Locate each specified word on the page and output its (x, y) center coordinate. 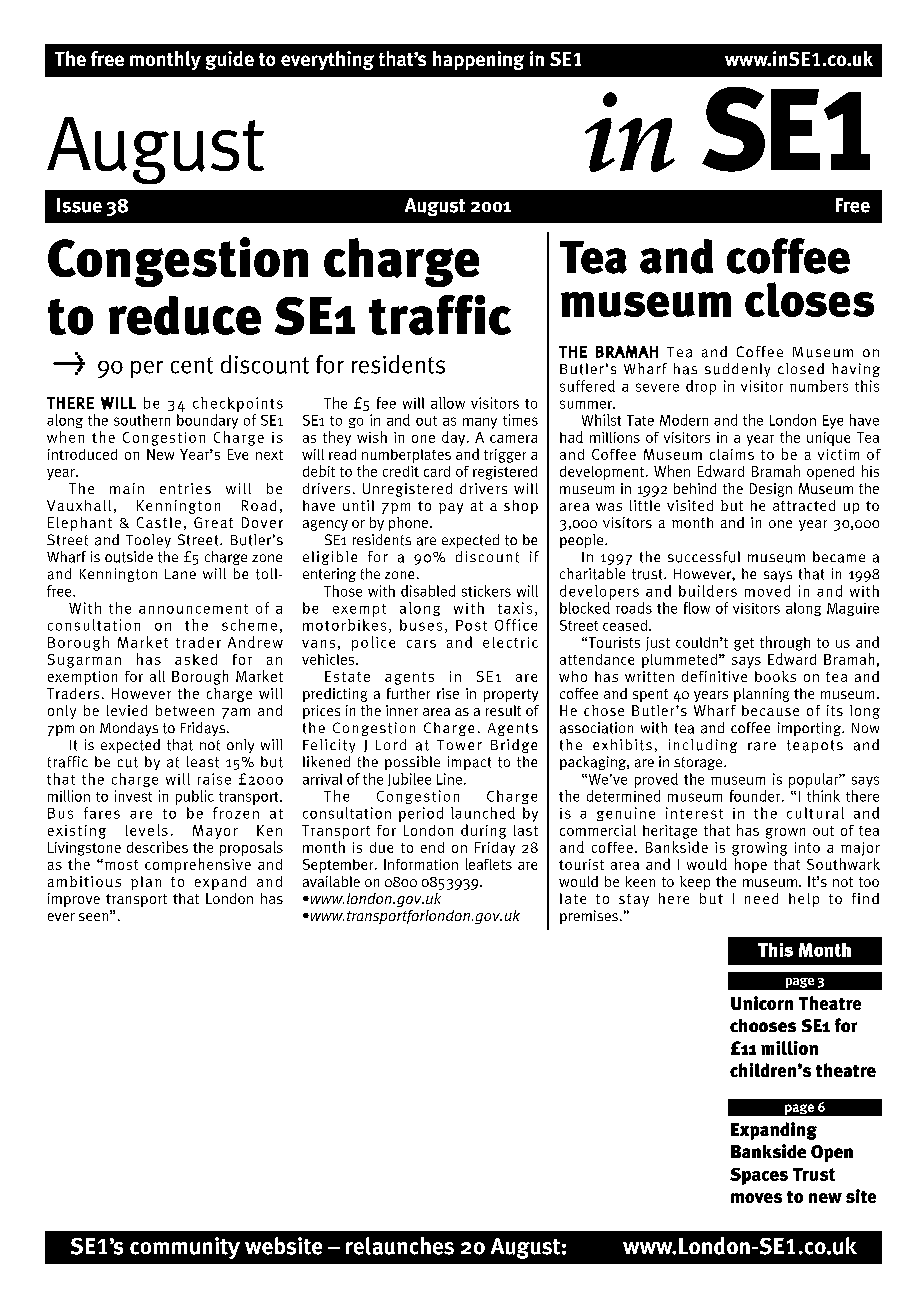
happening (478, 60)
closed (801, 368)
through (785, 643)
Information (421, 864)
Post (471, 625)
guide (230, 60)
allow (448, 403)
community (185, 1248)
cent (192, 365)
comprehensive (198, 865)
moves (756, 1198)
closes (809, 299)
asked (196, 659)
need (761, 898)
